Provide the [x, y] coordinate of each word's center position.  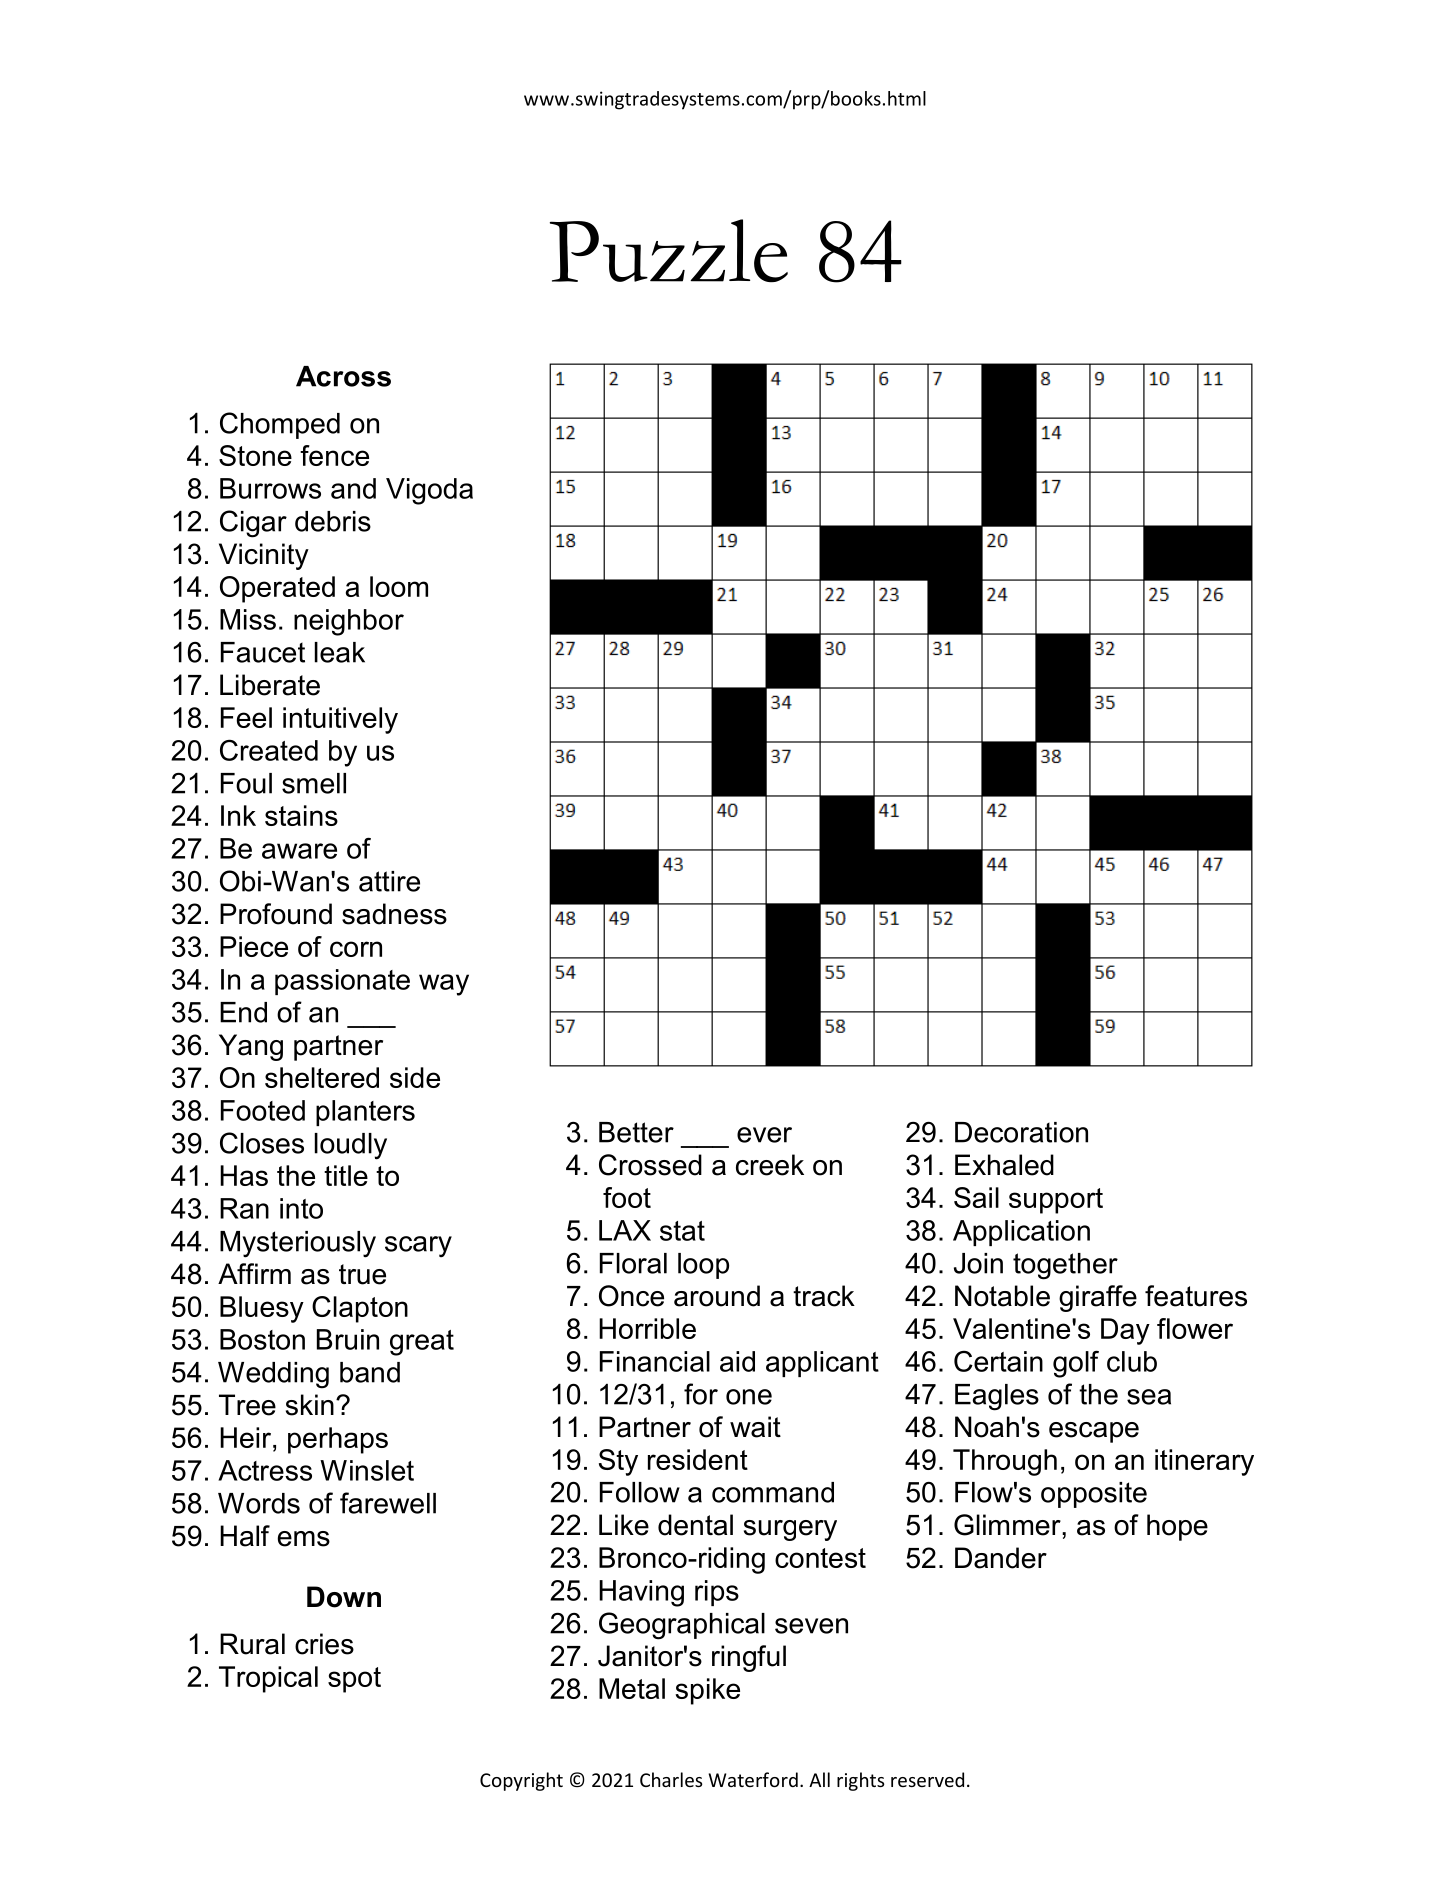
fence [334, 455]
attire [389, 881]
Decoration [1021, 1132]
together [1065, 1266]
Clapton [360, 1309]
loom [399, 586]
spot [354, 1680]
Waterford [753, 1779]
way [444, 985]
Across [343, 376]
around [717, 1296]
